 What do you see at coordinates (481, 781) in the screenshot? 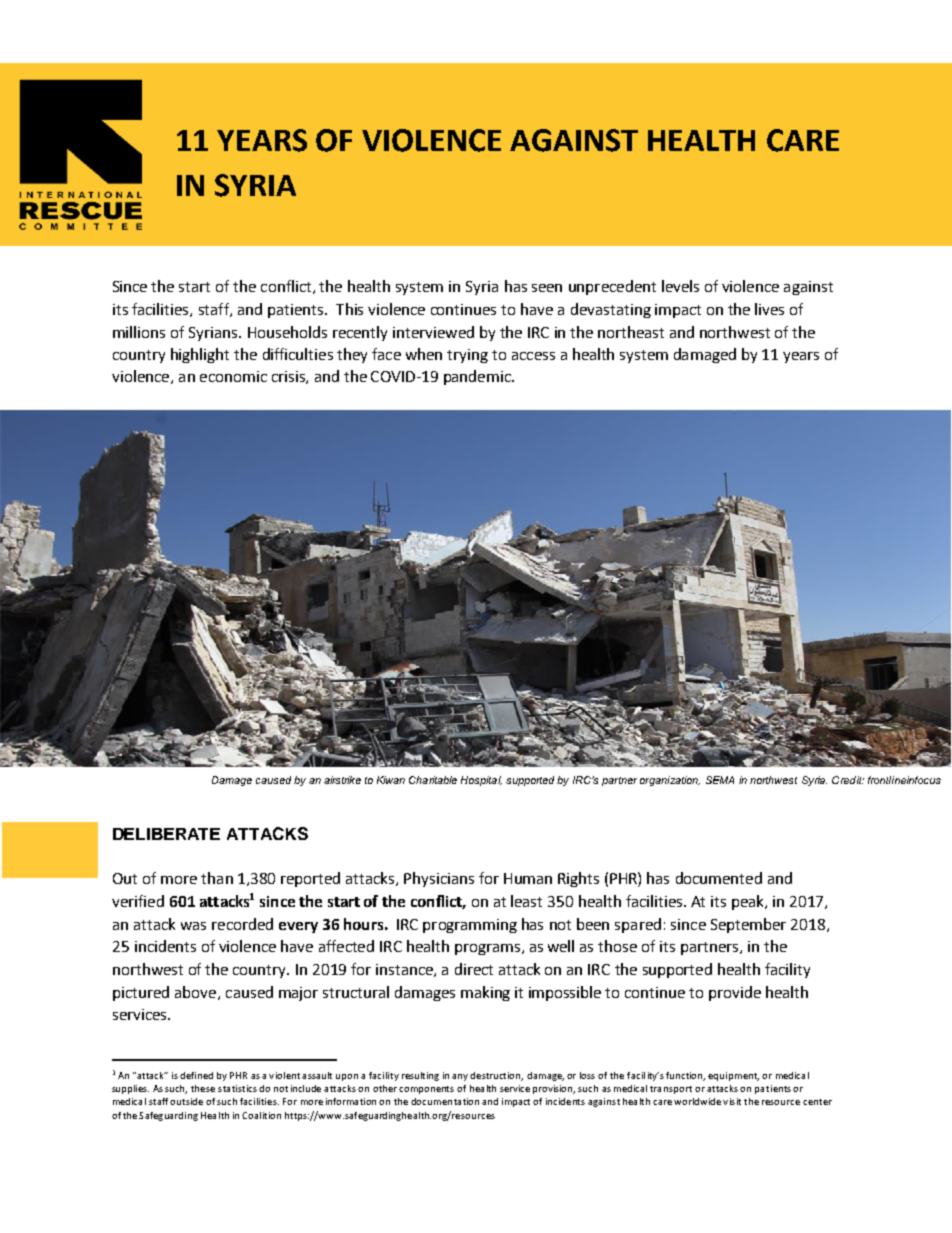
I see `Hospital` at bounding box center [481, 781].
